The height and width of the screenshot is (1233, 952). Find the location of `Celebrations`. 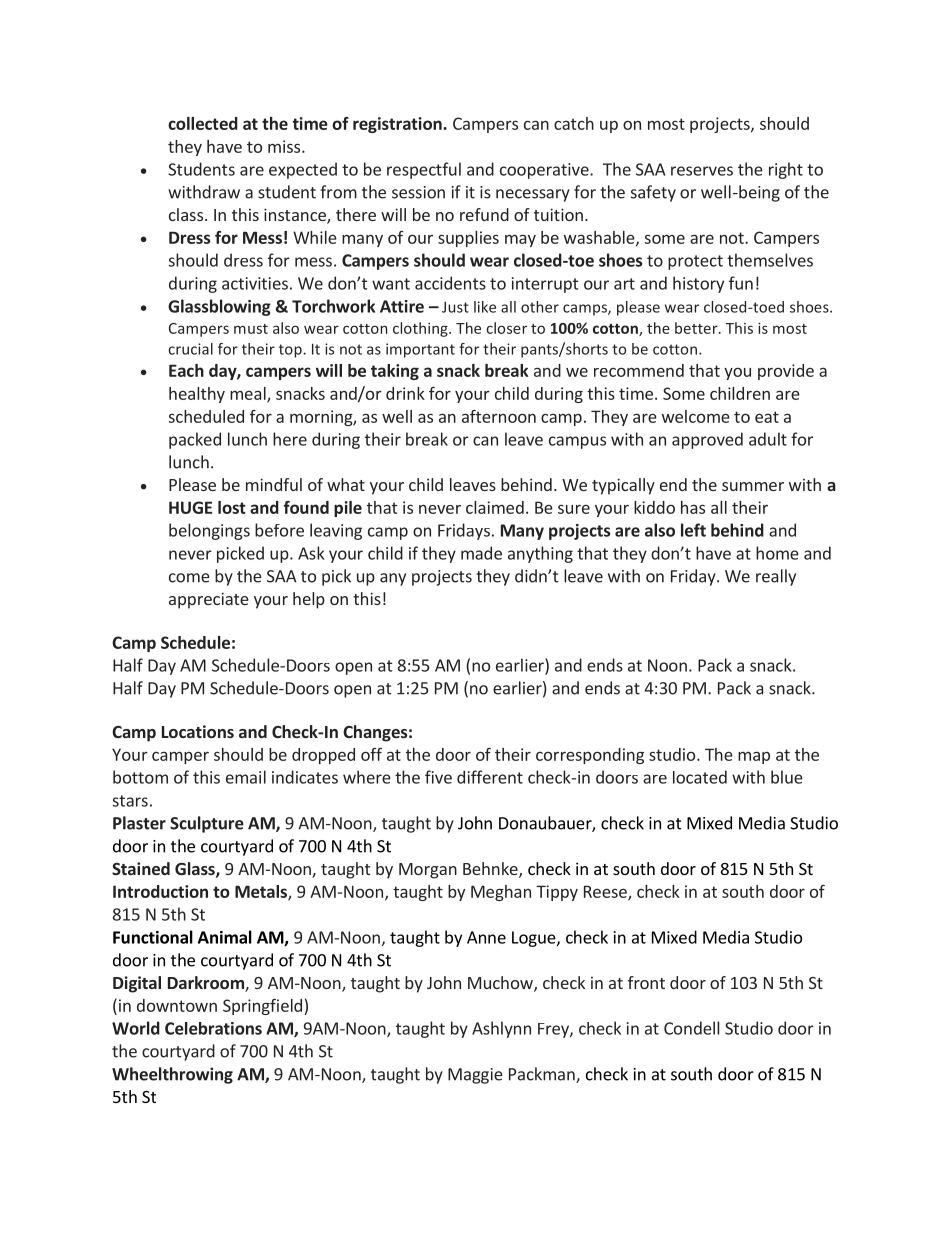

Celebrations is located at coordinates (213, 1028).
